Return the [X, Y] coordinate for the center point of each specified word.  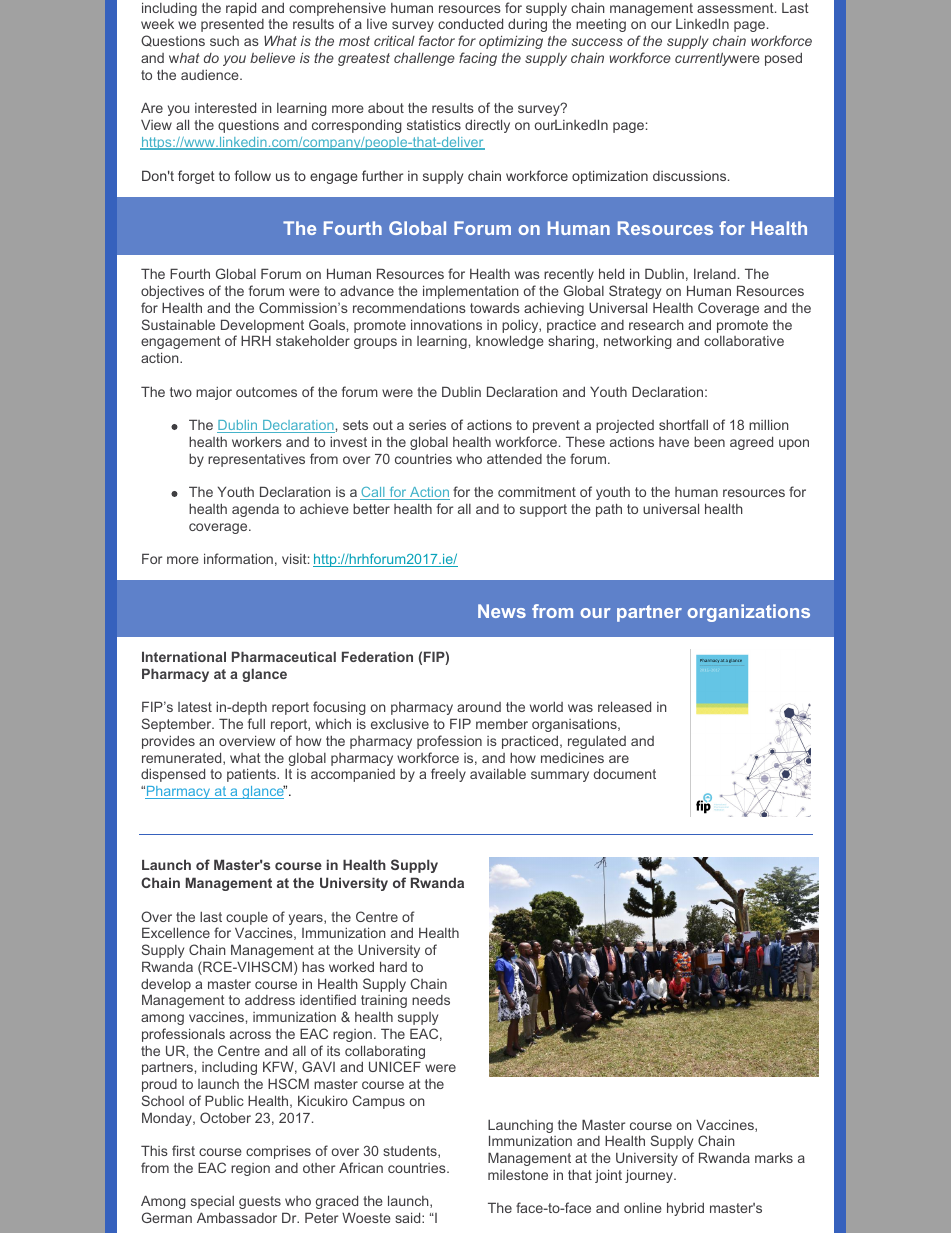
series [427, 425]
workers [257, 441]
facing [478, 59]
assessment [736, 8]
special [212, 1202]
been [709, 442]
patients [252, 775]
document [625, 773]
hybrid [685, 1209]
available [498, 773]
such [224, 40]
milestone [518, 1175]
